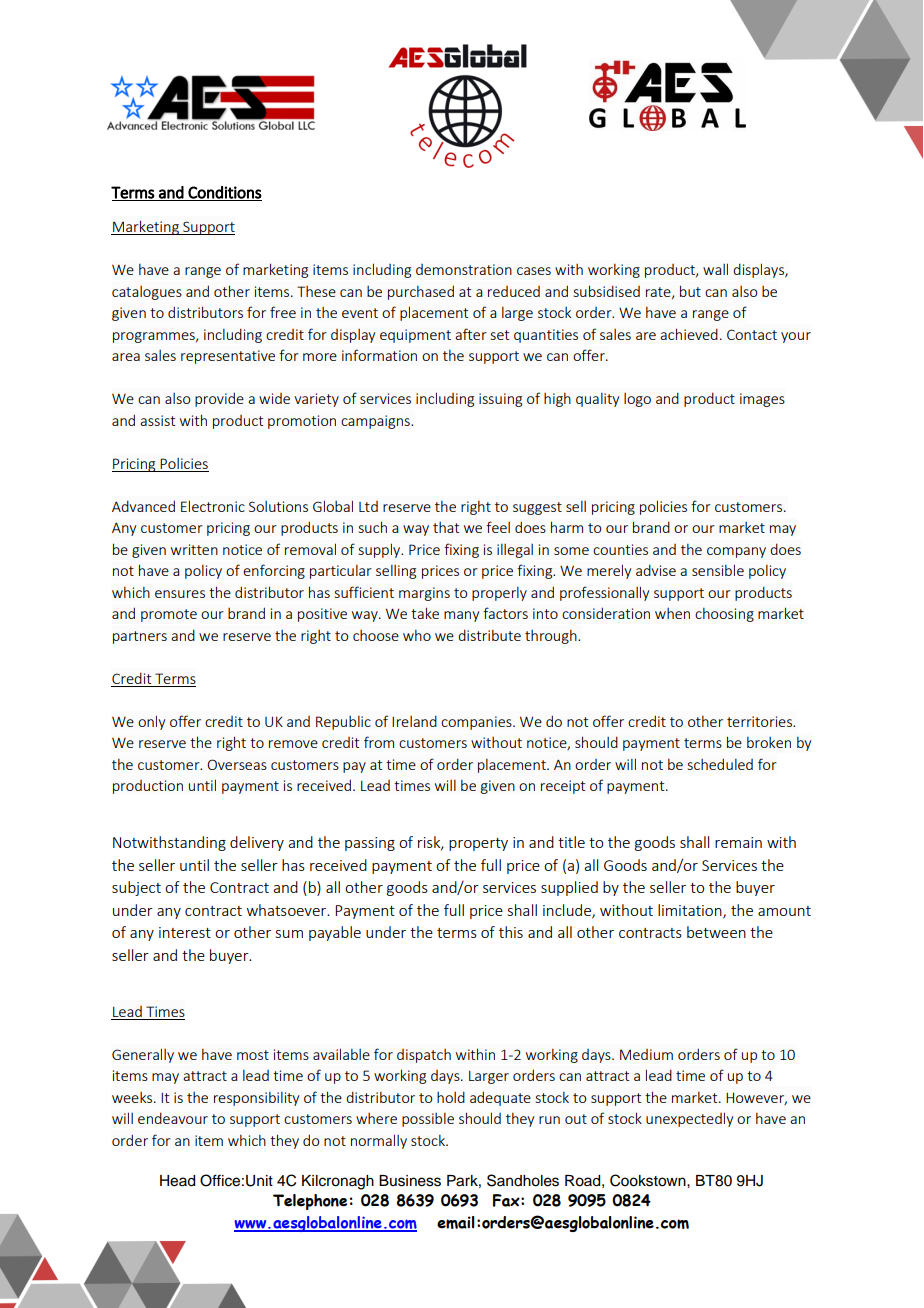  I want to click on only, so click(151, 722).
